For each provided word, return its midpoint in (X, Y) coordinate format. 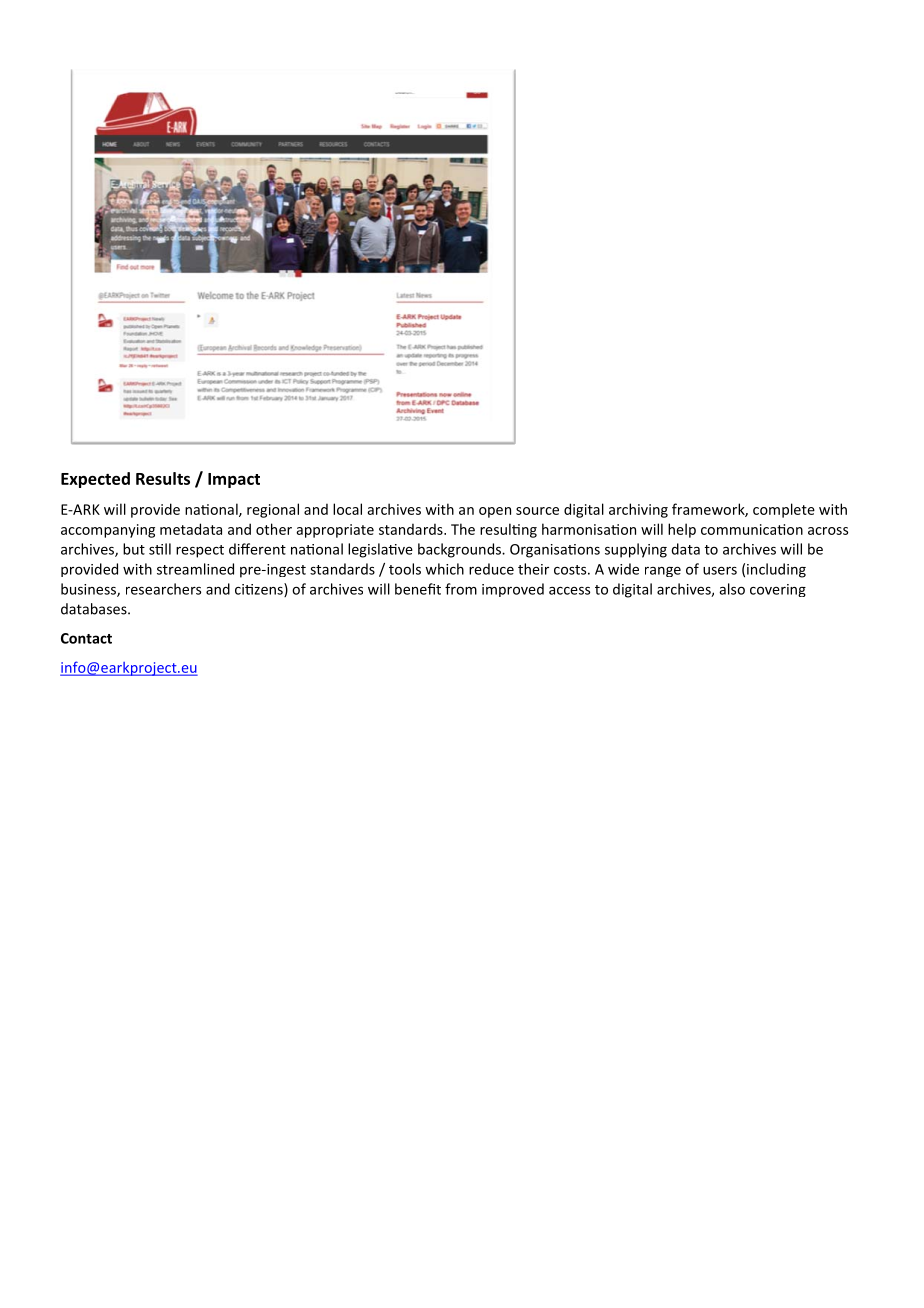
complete (784, 510)
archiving (638, 510)
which (444, 569)
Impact (234, 480)
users (720, 570)
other (274, 529)
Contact (86, 638)
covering (778, 590)
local (347, 509)
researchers (163, 589)
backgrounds (460, 550)
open (495, 512)
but (134, 549)
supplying (636, 550)
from (461, 589)
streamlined (195, 569)
